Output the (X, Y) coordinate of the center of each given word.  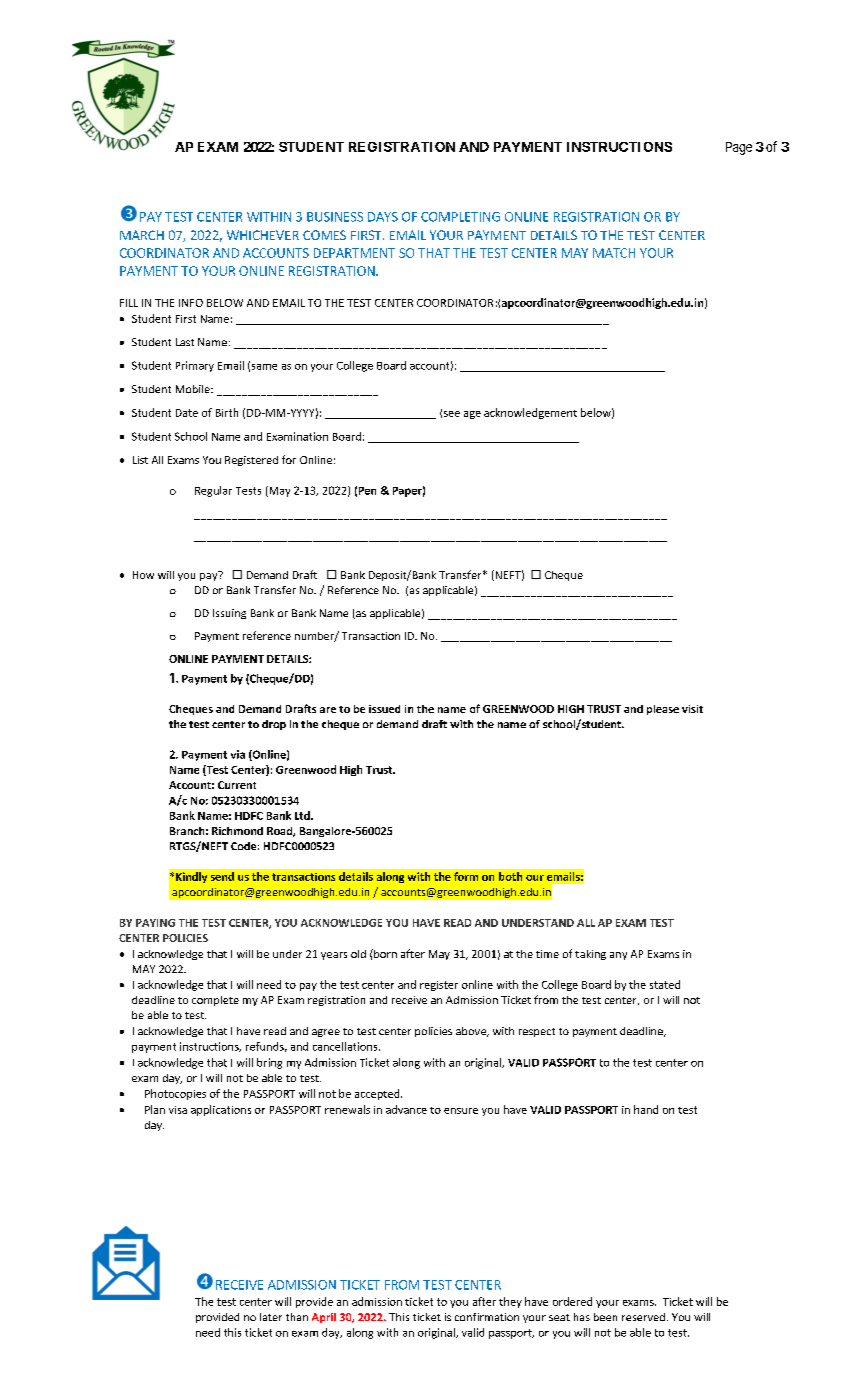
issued (384, 709)
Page (739, 148)
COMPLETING (460, 217)
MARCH (142, 235)
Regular (213, 491)
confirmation (487, 1317)
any (618, 956)
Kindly (191, 877)
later (271, 1317)
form (466, 876)
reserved (643, 1317)
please (663, 710)
